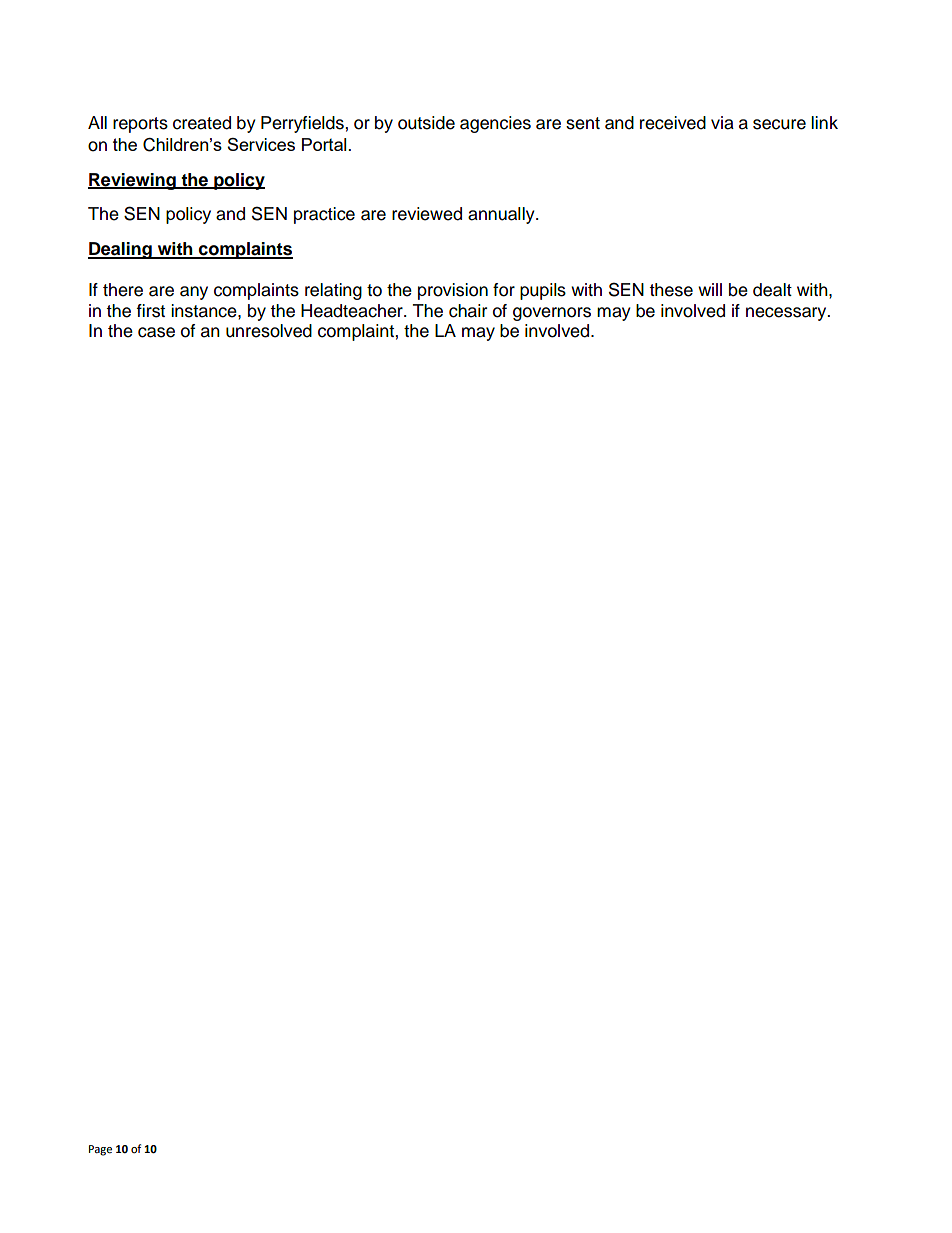 This screenshot has height=1233, width=952. I want to click on unresolved, so click(269, 331).
